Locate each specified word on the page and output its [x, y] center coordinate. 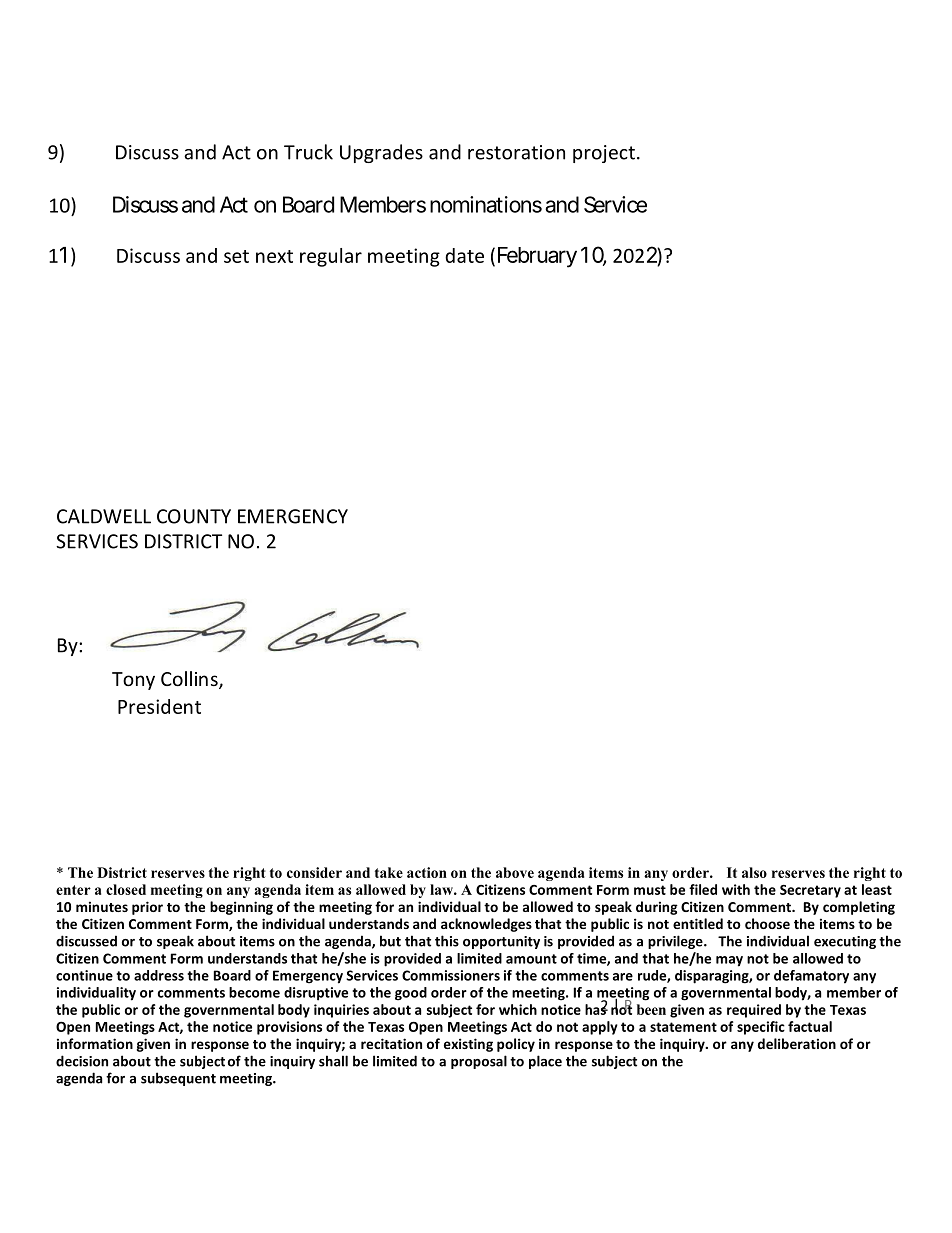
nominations [486, 204]
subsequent [178, 1079]
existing [468, 1045]
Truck [308, 152]
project [604, 154]
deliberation [797, 1043]
